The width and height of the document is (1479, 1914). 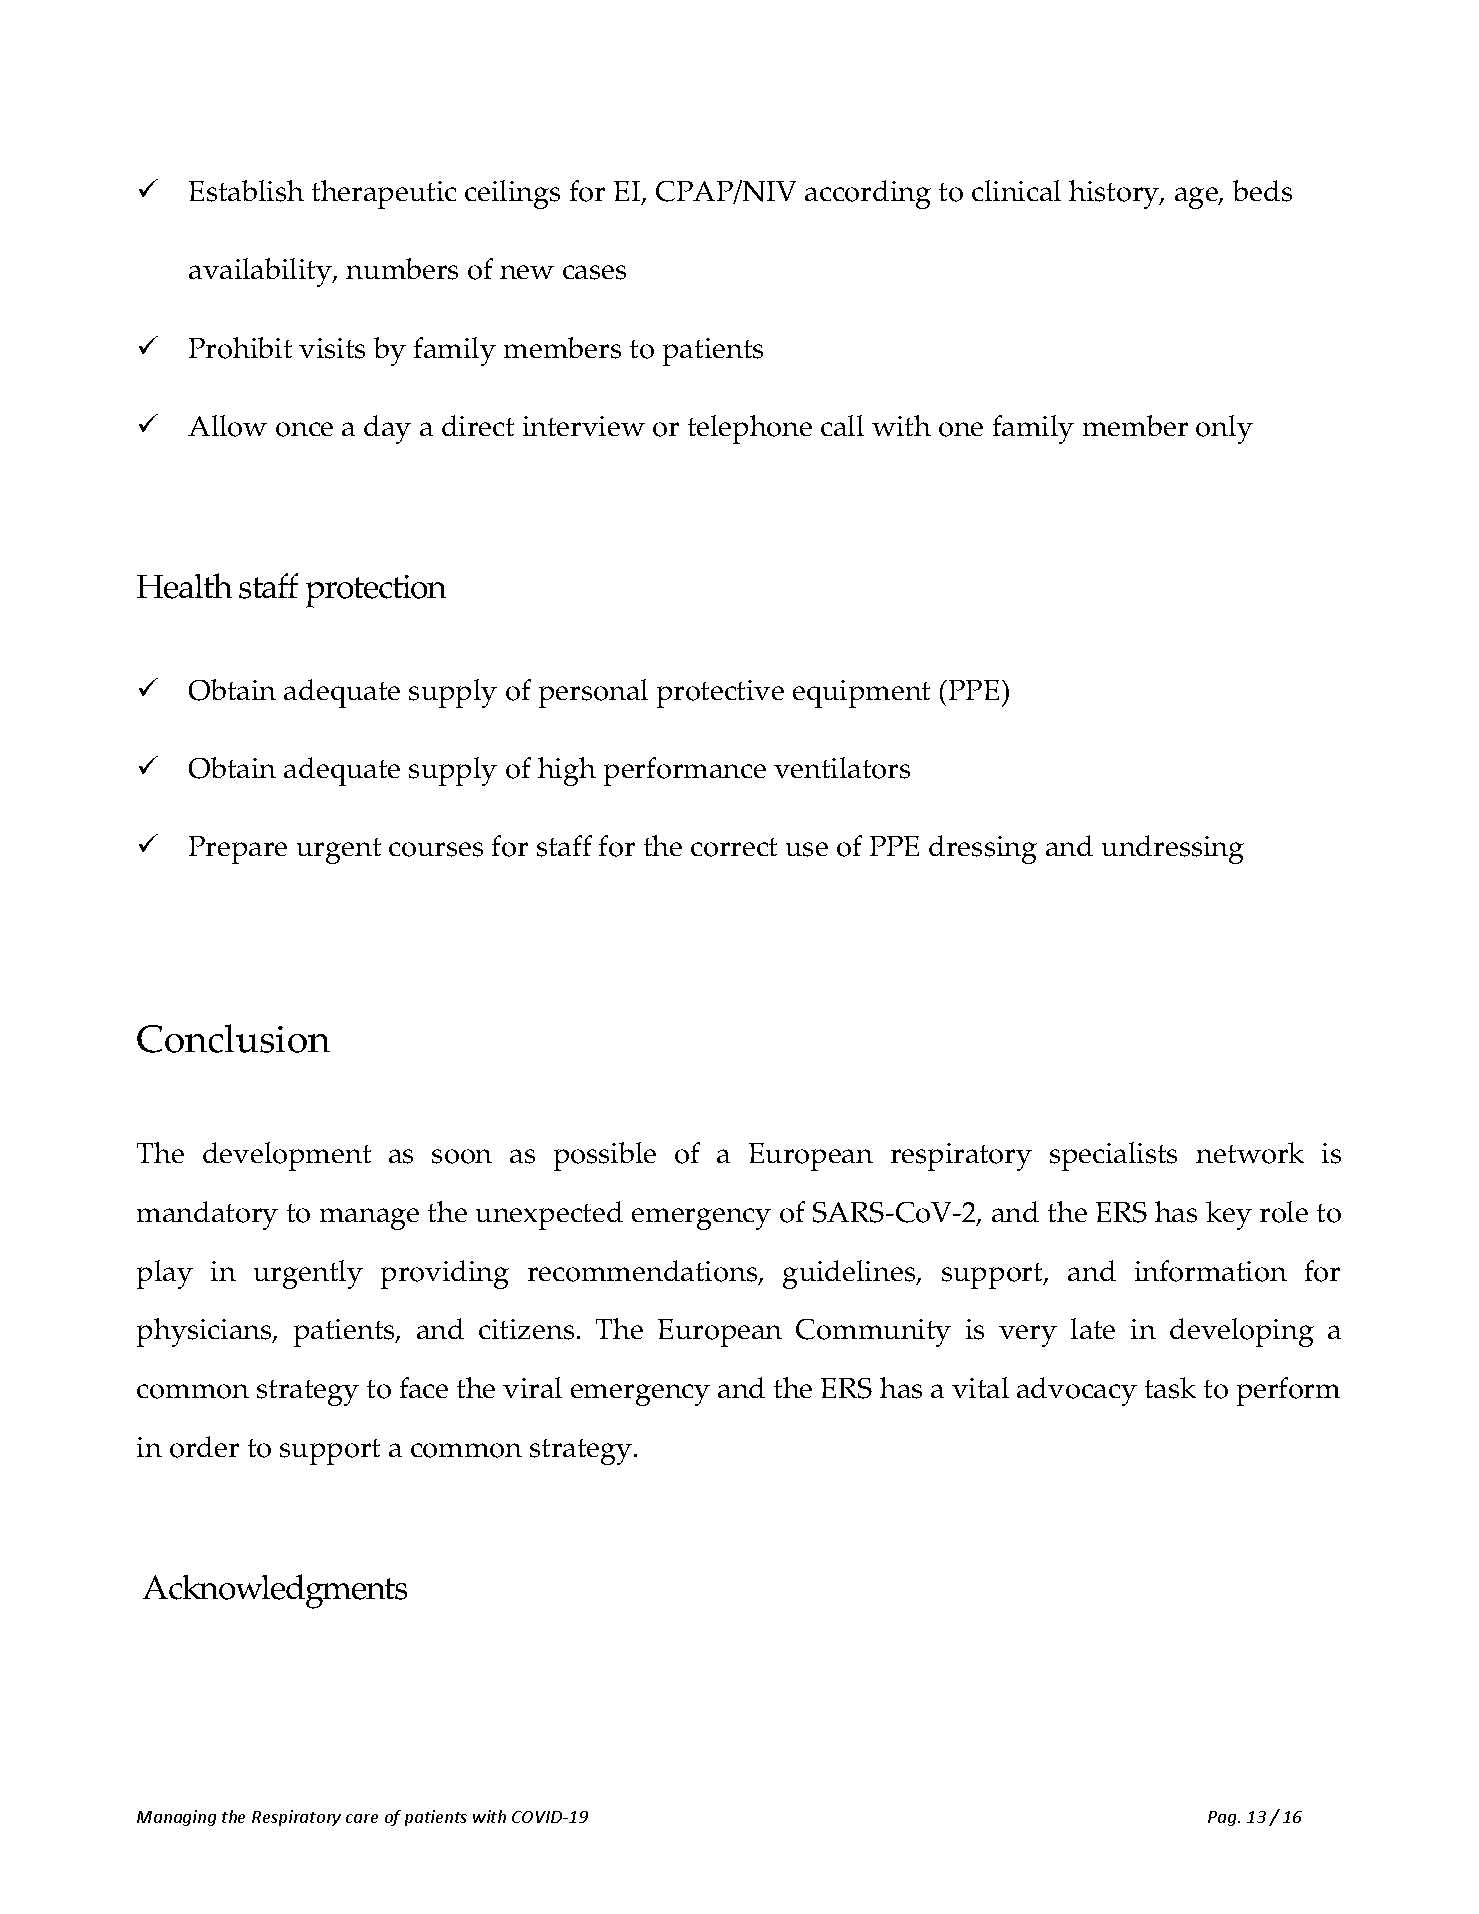 What do you see at coordinates (233, 1038) in the document?
I see `Conclusion` at bounding box center [233, 1038].
